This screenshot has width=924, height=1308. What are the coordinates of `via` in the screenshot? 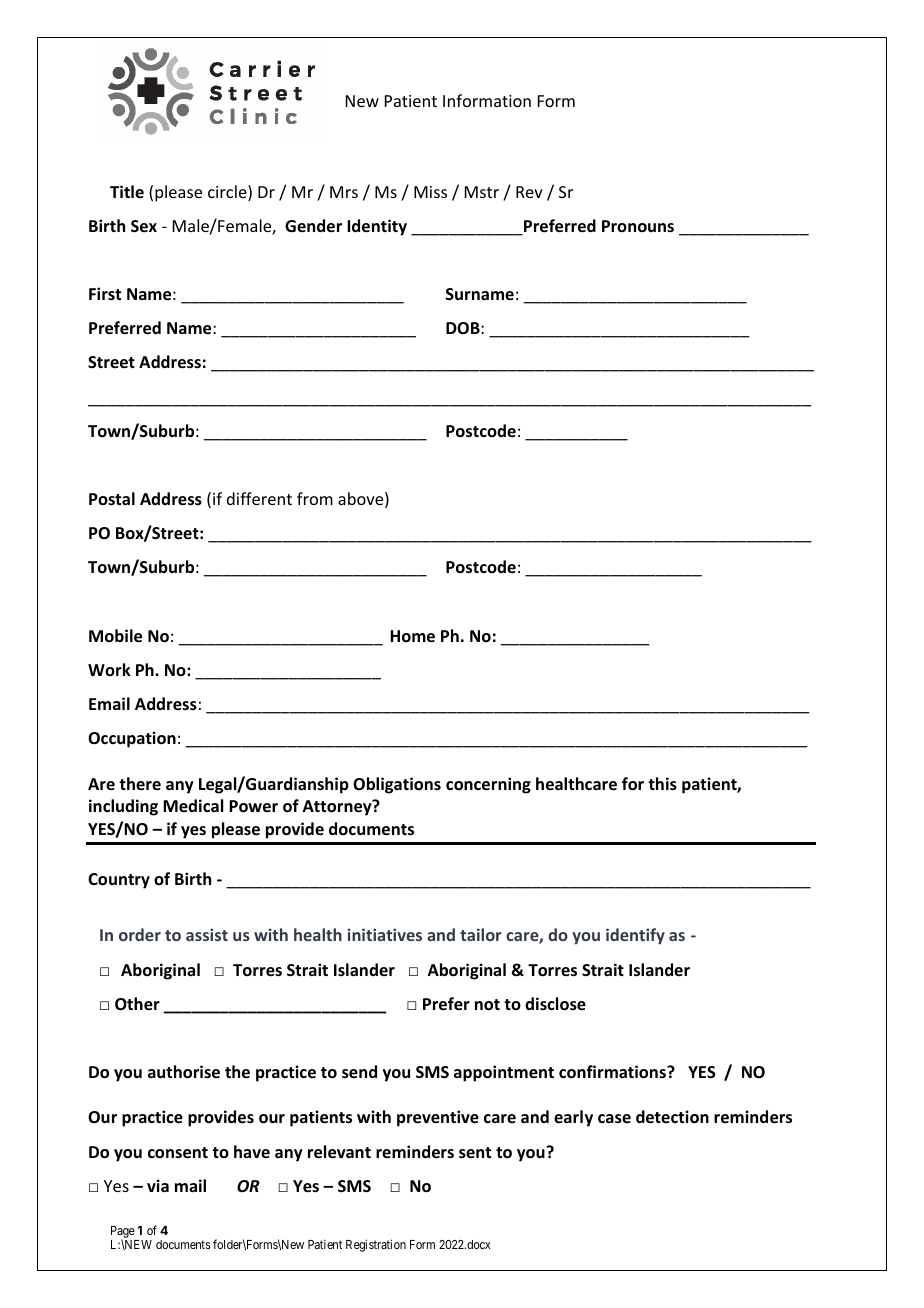 It's located at (158, 1185).
